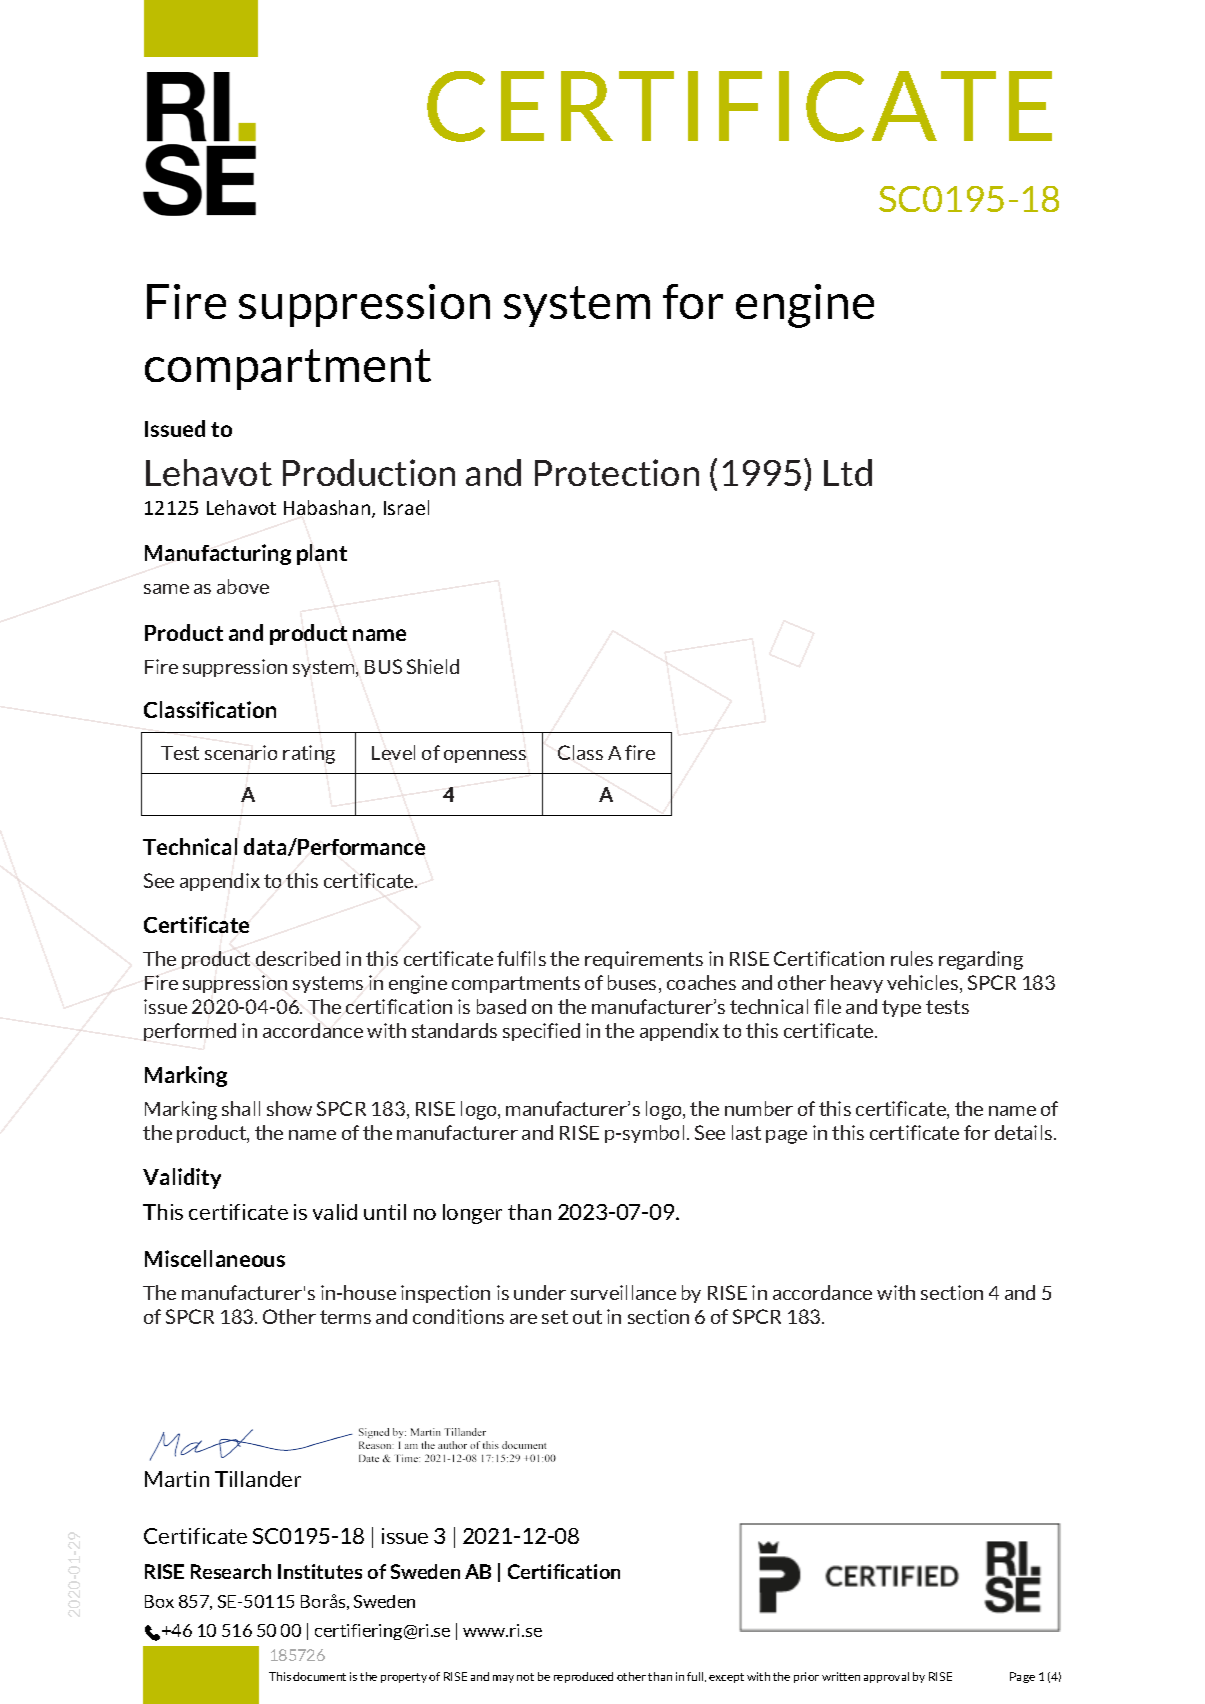  I want to click on Manufacturing, so click(218, 554).
